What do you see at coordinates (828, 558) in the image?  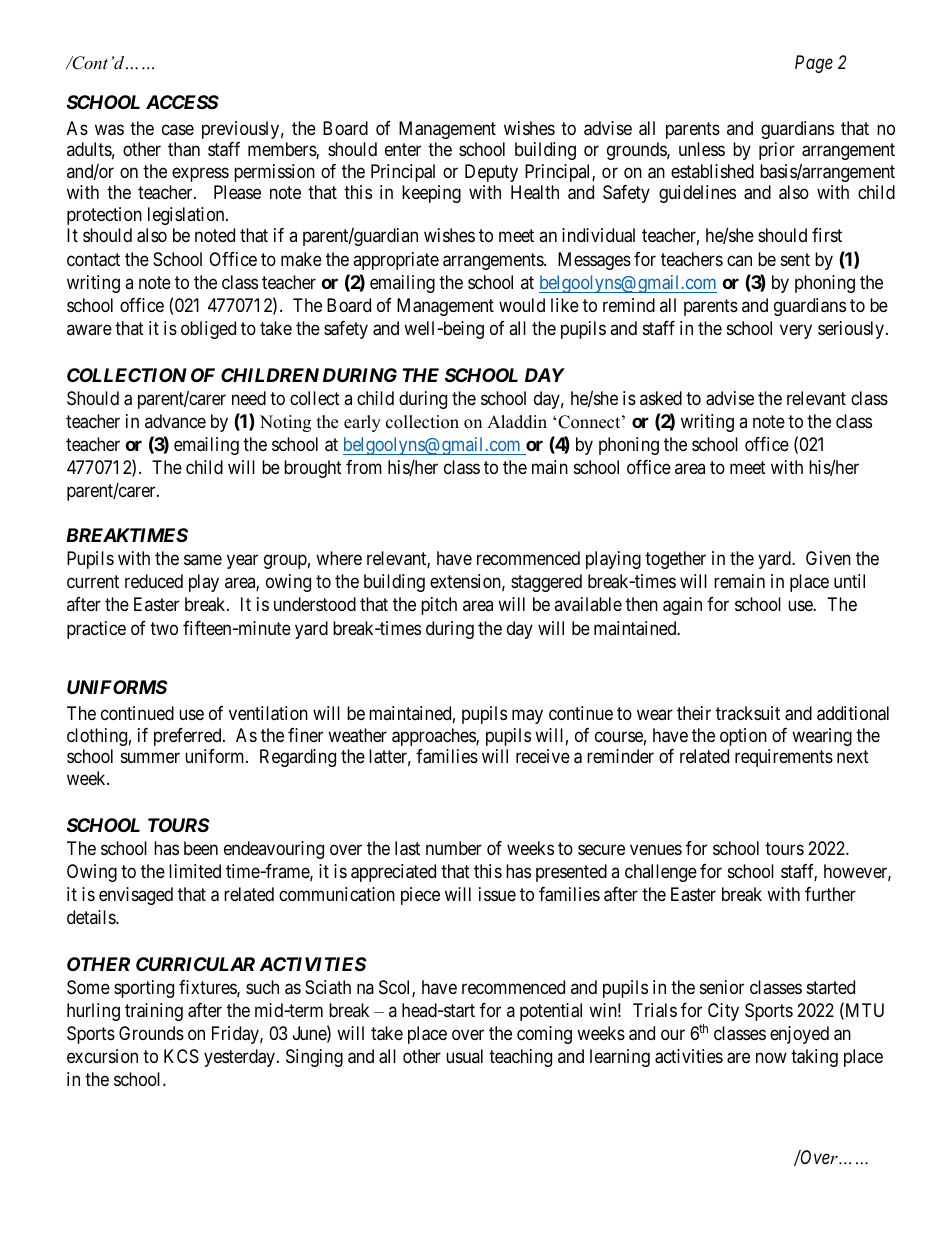 I see `Given` at bounding box center [828, 558].
